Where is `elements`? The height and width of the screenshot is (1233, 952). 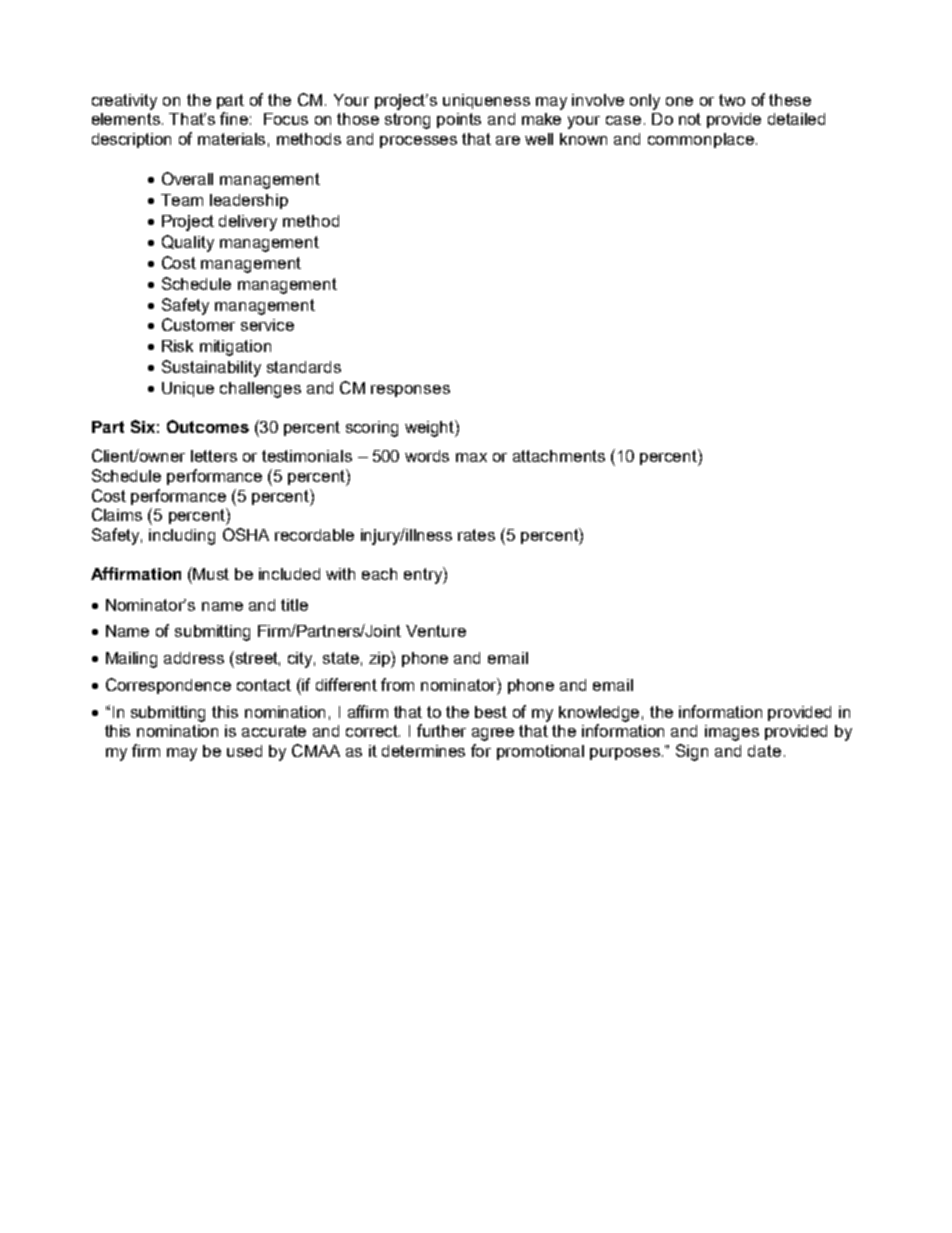 elements is located at coordinates (126, 119).
